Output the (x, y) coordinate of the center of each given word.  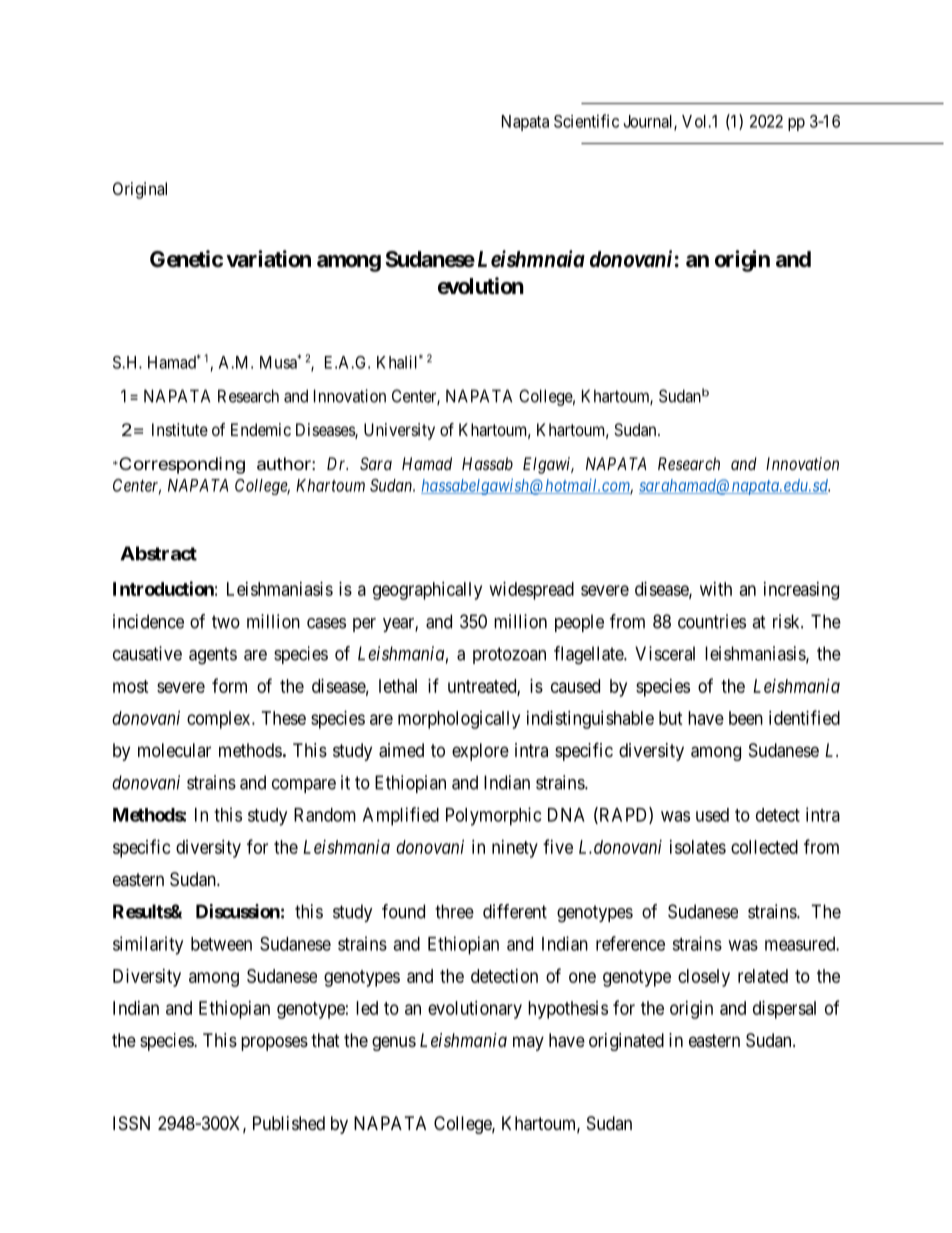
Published (289, 1123)
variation (268, 259)
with (716, 589)
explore (480, 752)
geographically (427, 591)
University (399, 431)
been (746, 718)
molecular (174, 750)
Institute (180, 429)
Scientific (586, 121)
